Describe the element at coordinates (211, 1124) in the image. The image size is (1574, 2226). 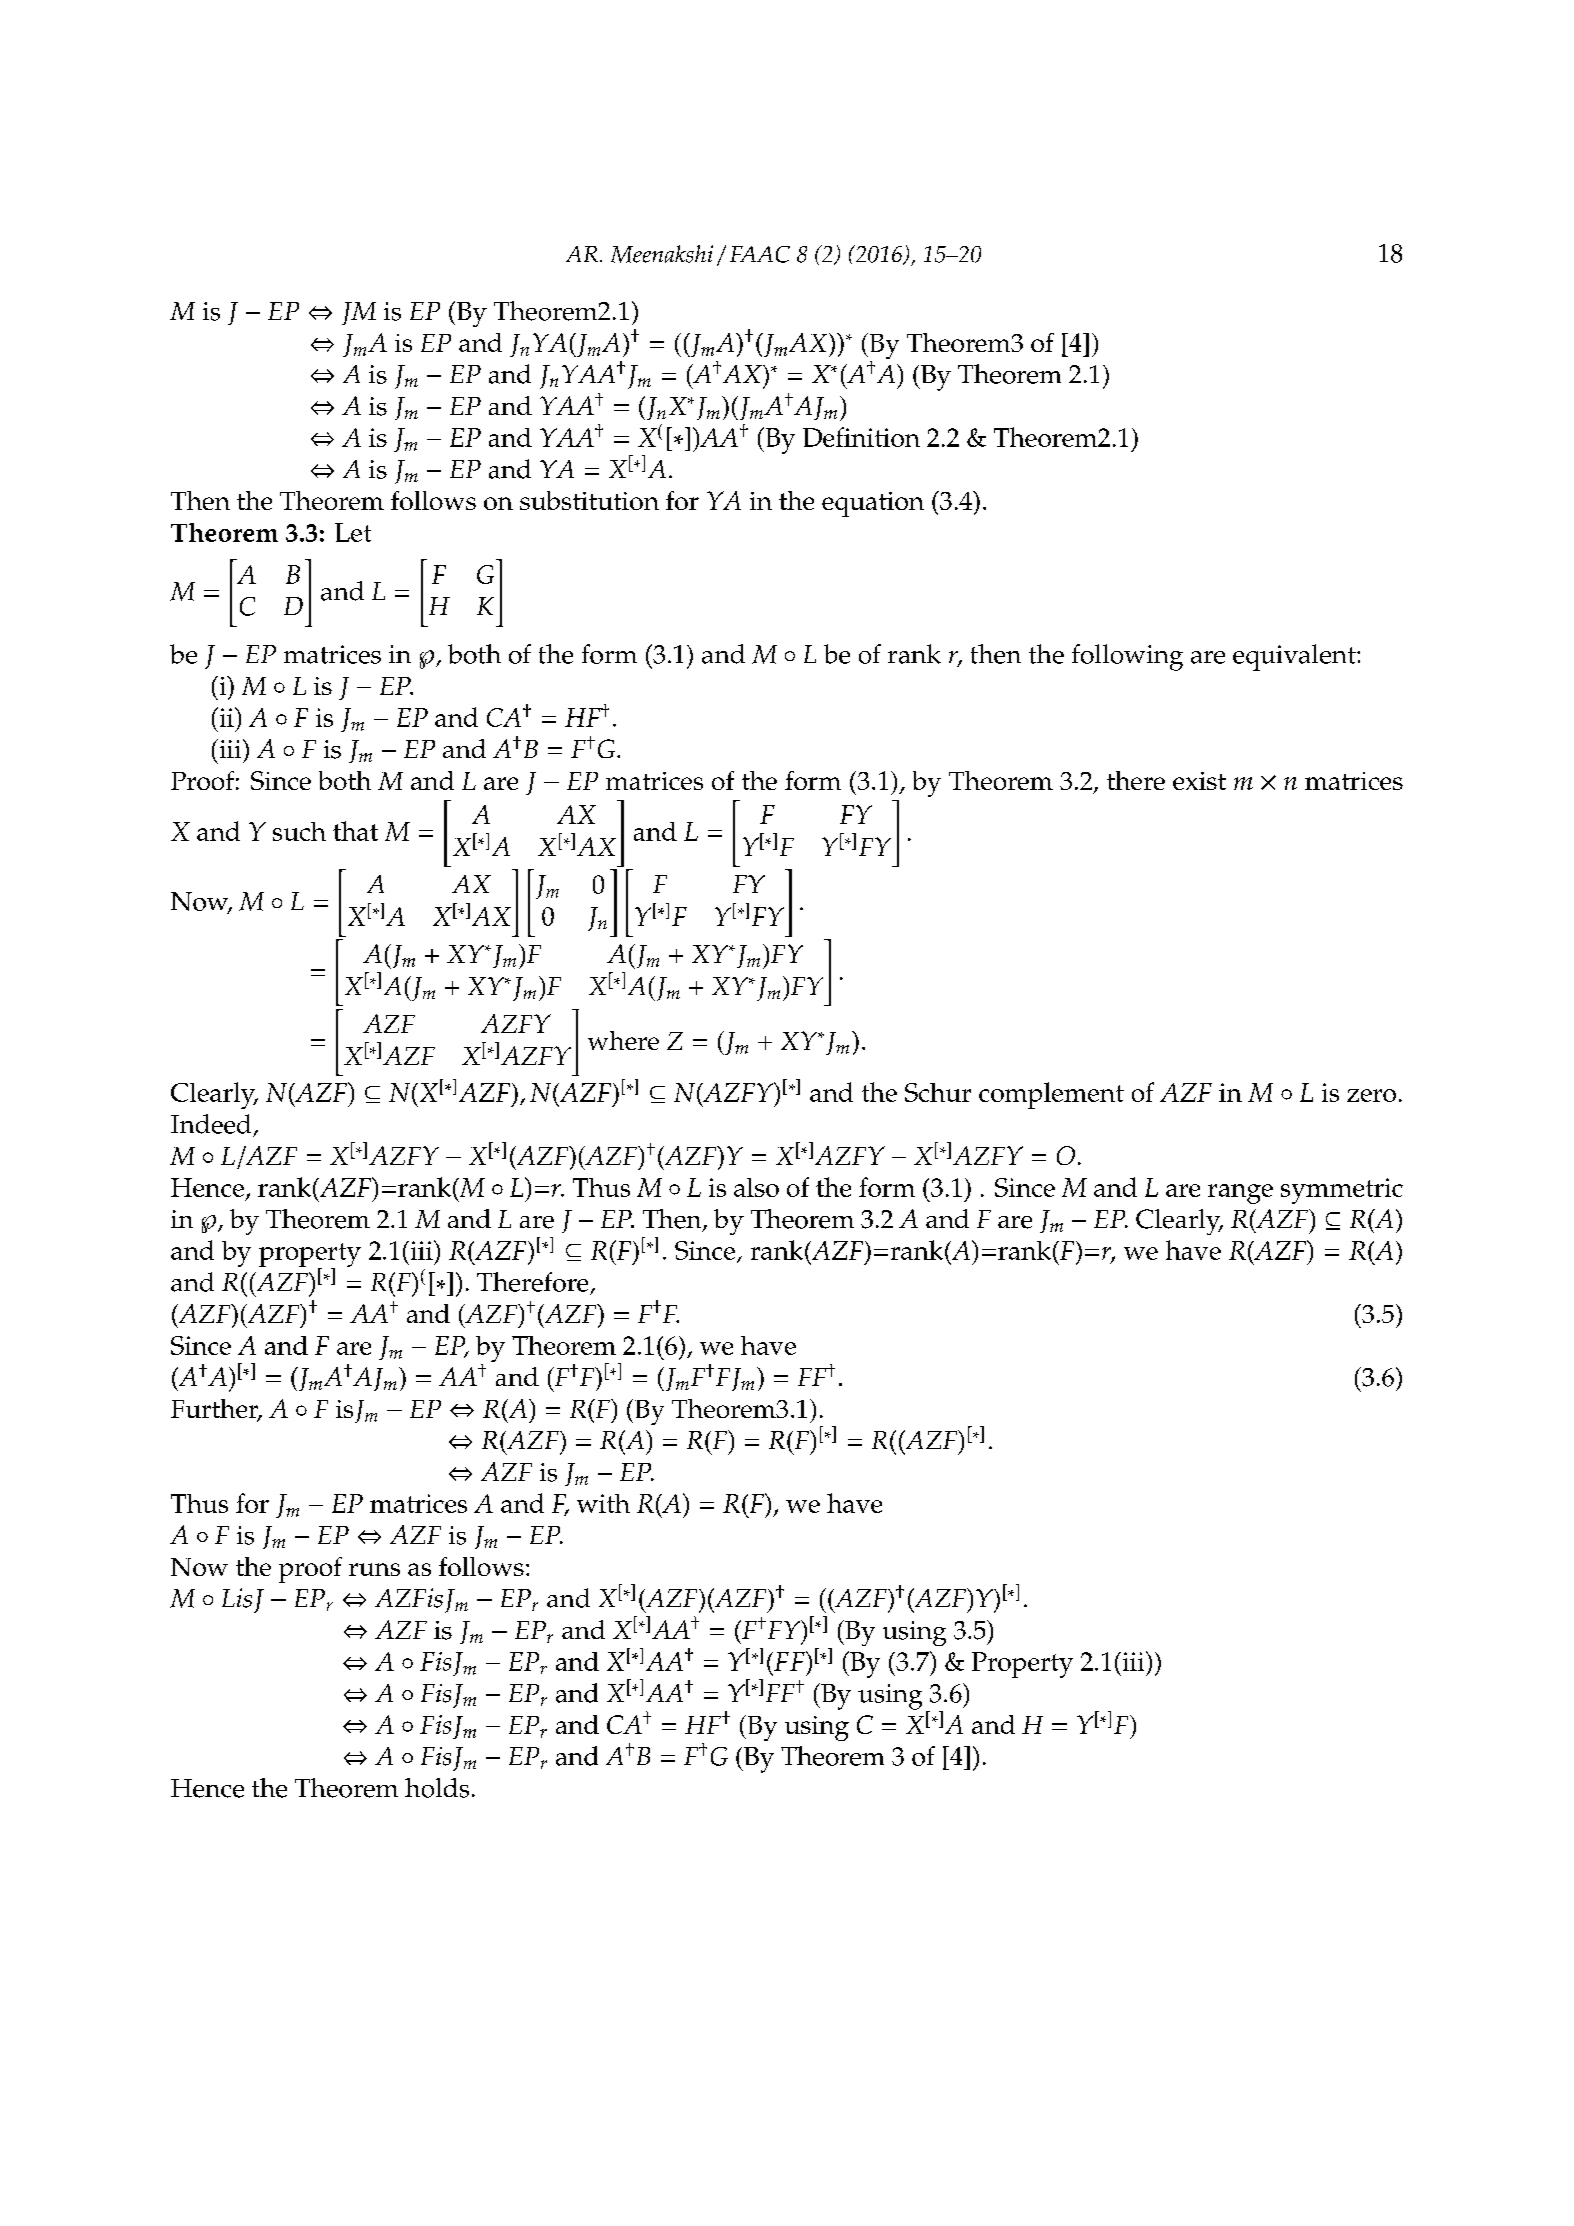
I see `Indeed` at that location.
